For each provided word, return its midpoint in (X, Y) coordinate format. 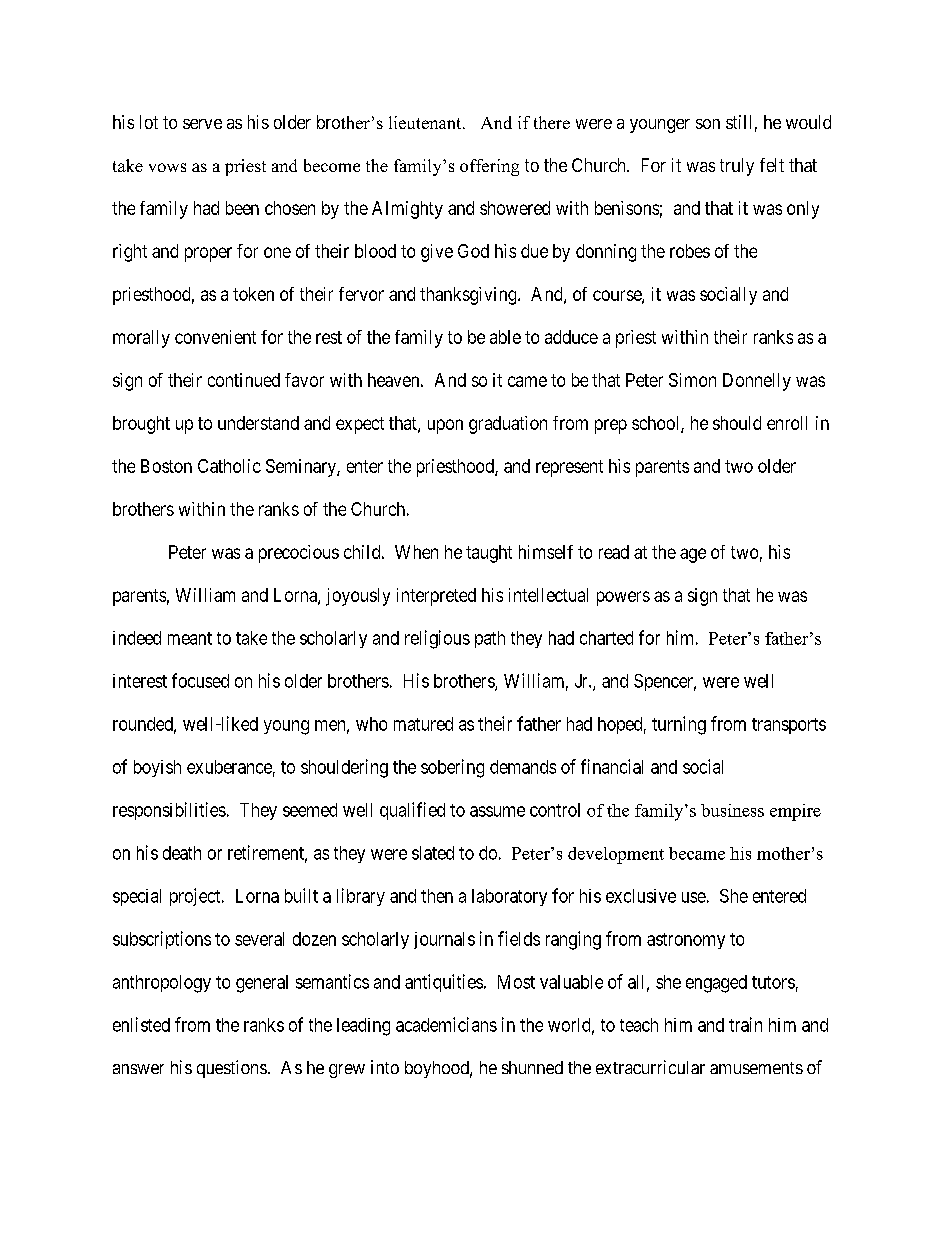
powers (623, 598)
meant (190, 638)
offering (489, 167)
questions (232, 1069)
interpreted (436, 597)
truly (737, 167)
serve (202, 124)
